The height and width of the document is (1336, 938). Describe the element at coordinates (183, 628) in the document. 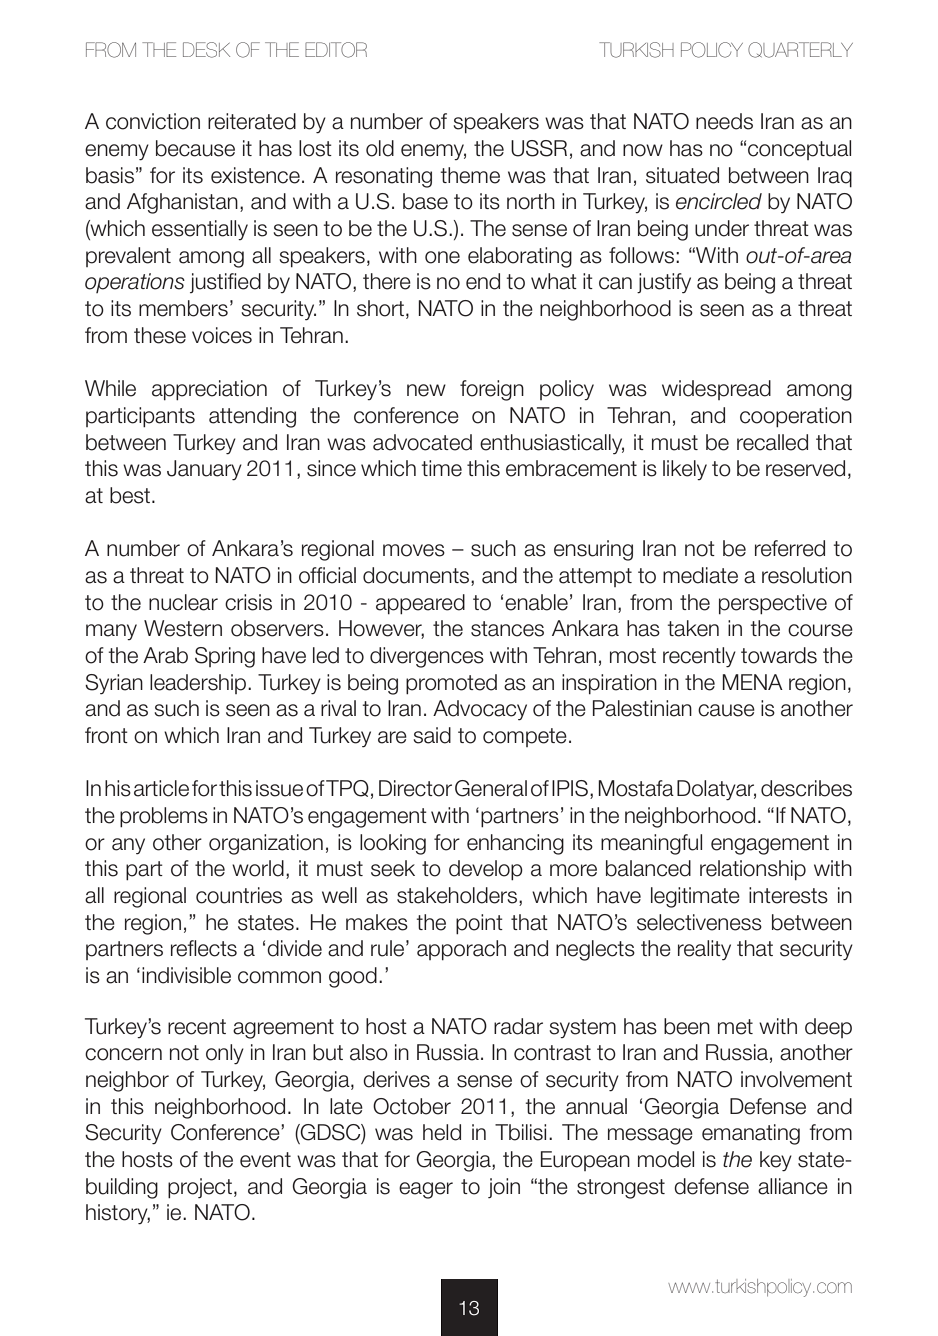

I see `Western` at that location.
